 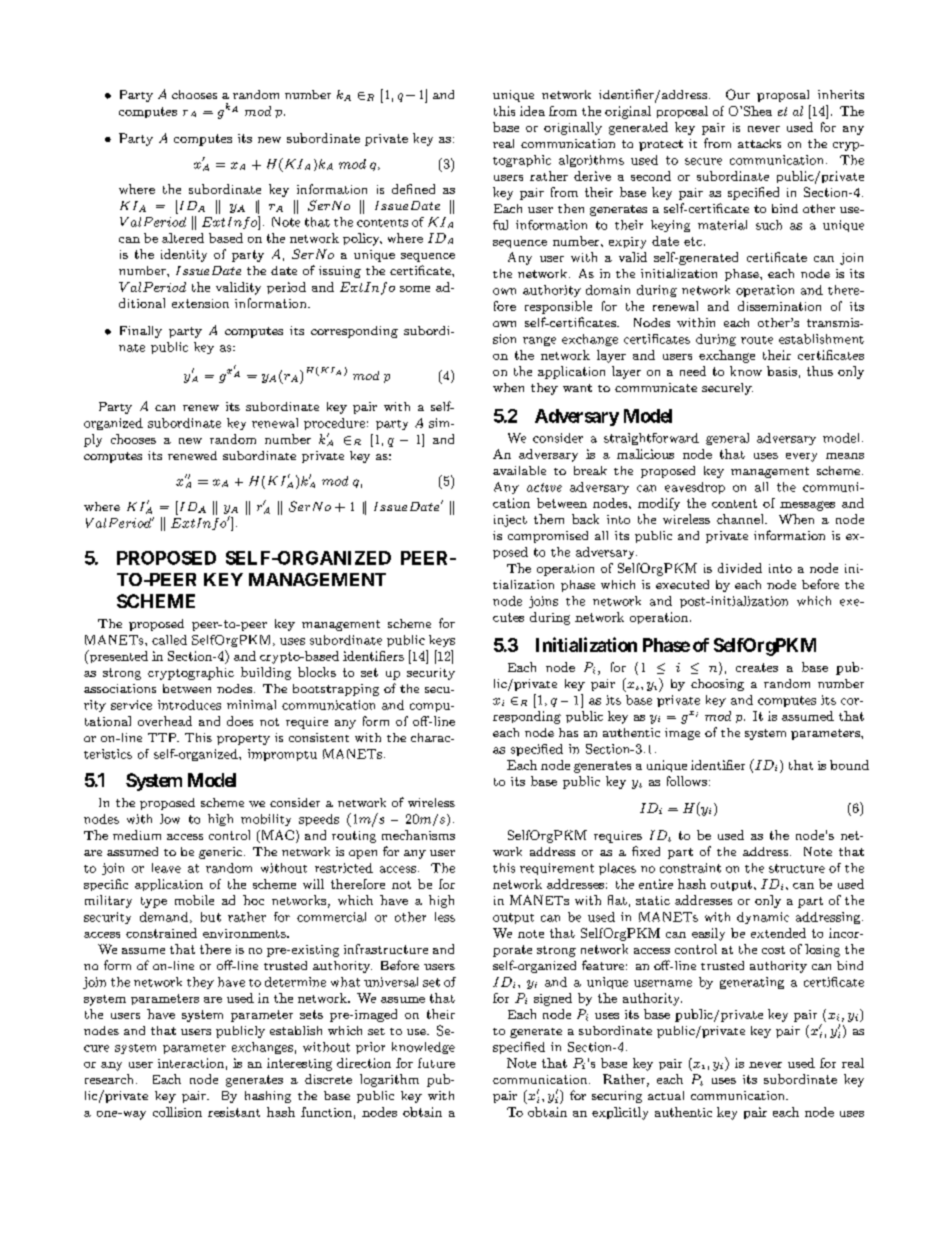 I want to click on future, so click(x=436, y=1063).
